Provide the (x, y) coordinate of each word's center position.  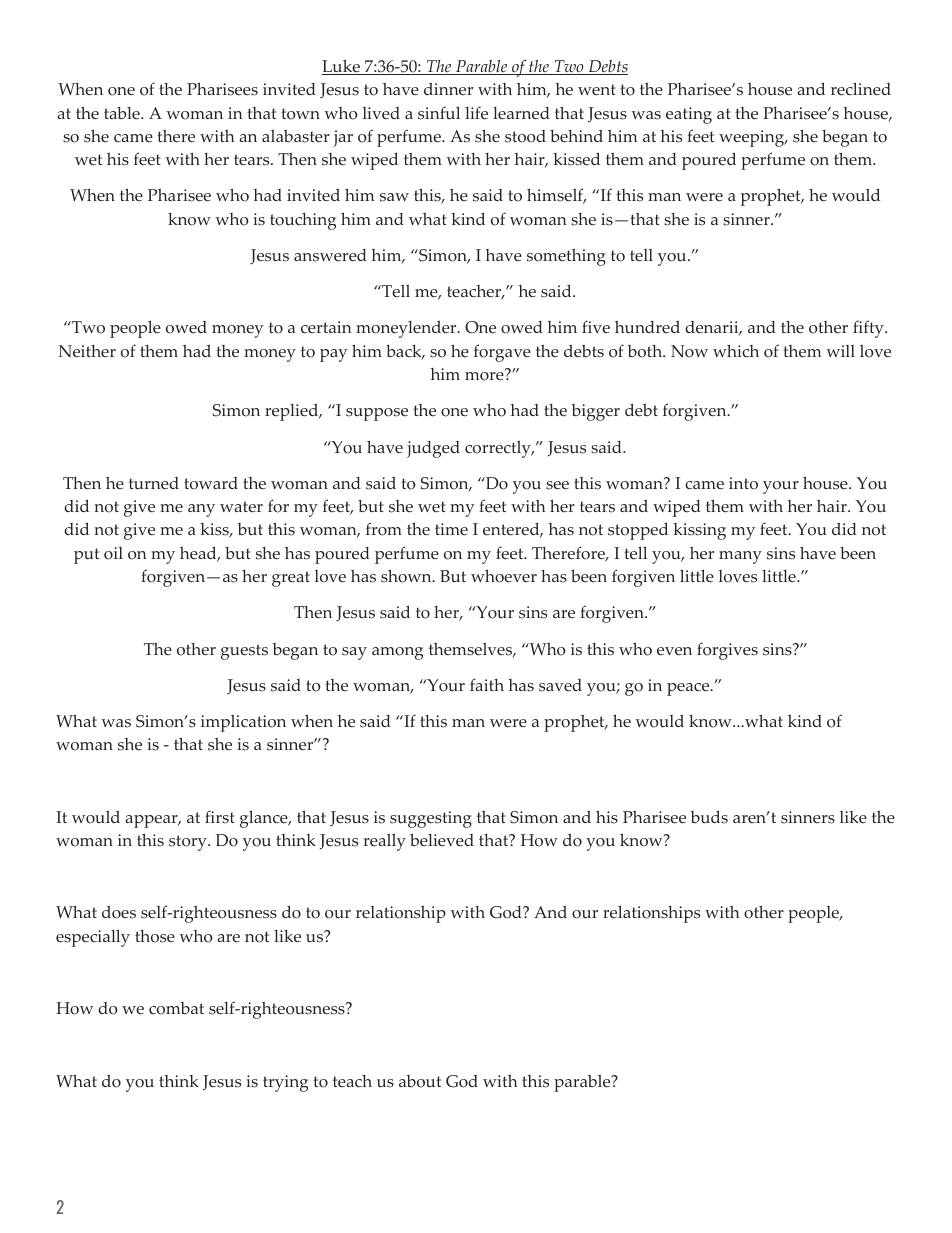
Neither (87, 351)
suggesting (431, 819)
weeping (753, 138)
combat (176, 1008)
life (476, 113)
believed (442, 840)
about (420, 1081)
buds (709, 817)
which (736, 351)
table (123, 113)
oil (113, 553)
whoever (504, 576)
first (220, 817)
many (740, 557)
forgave (502, 353)
